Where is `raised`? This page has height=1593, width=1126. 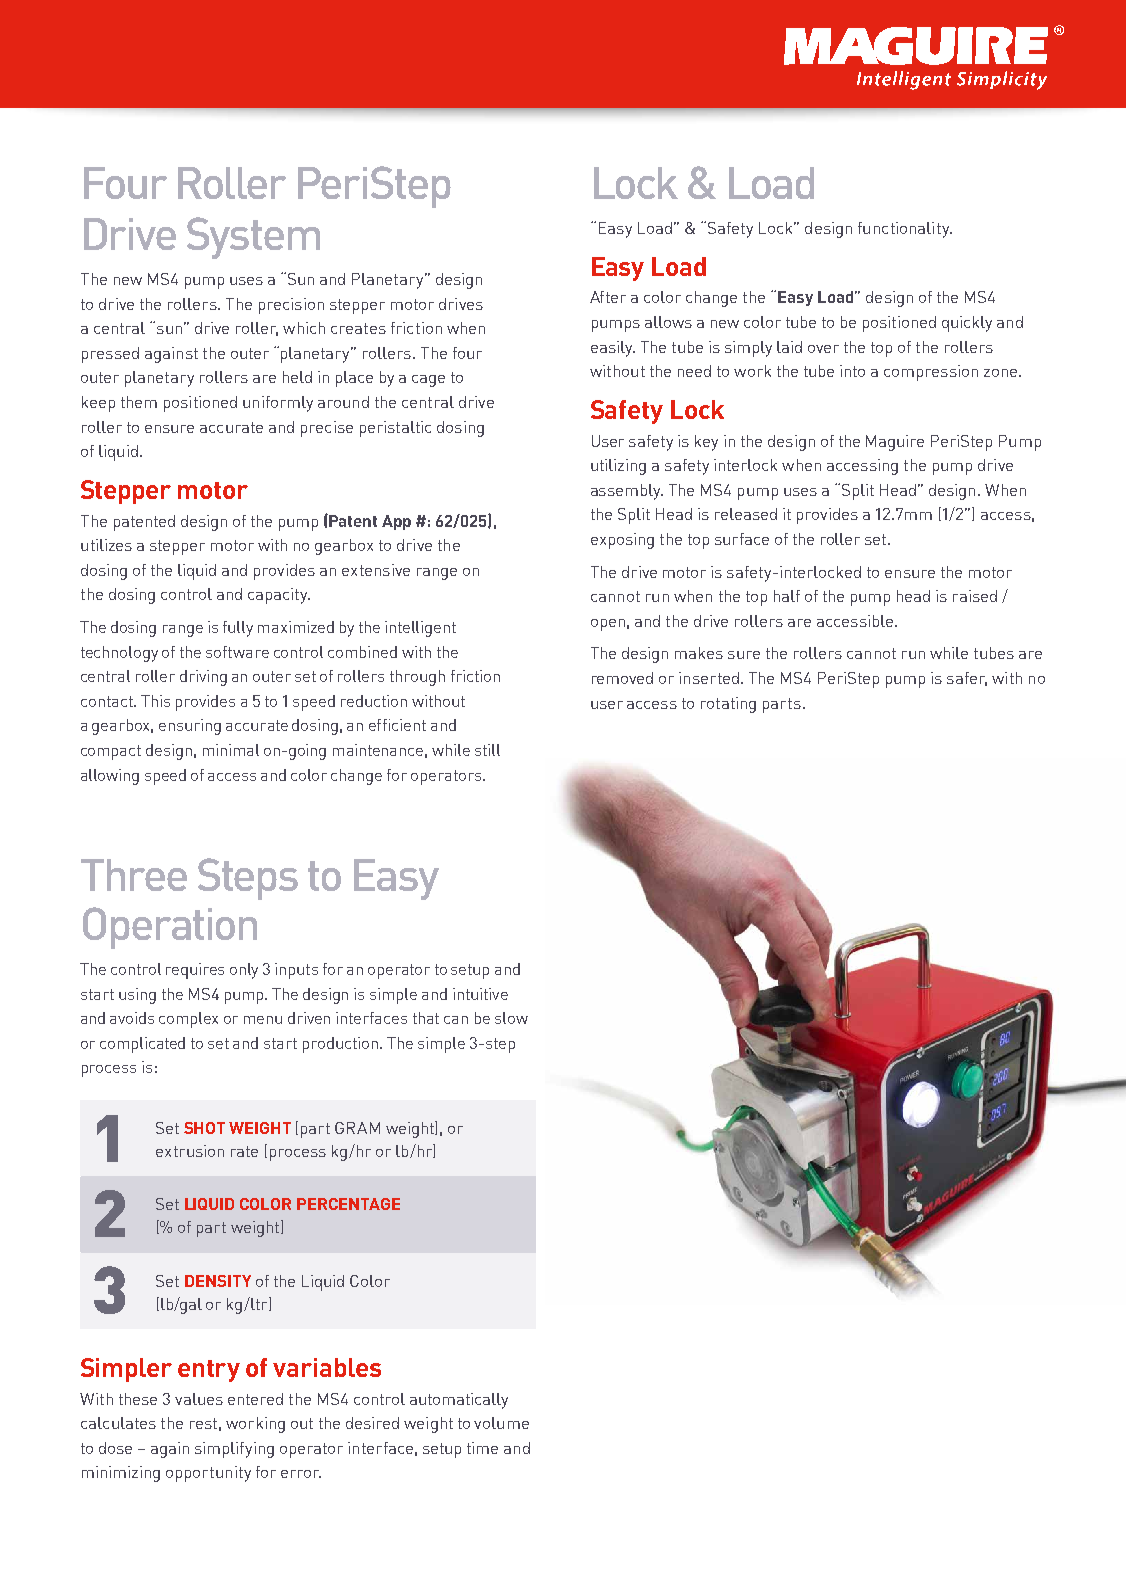 raised is located at coordinates (975, 596).
